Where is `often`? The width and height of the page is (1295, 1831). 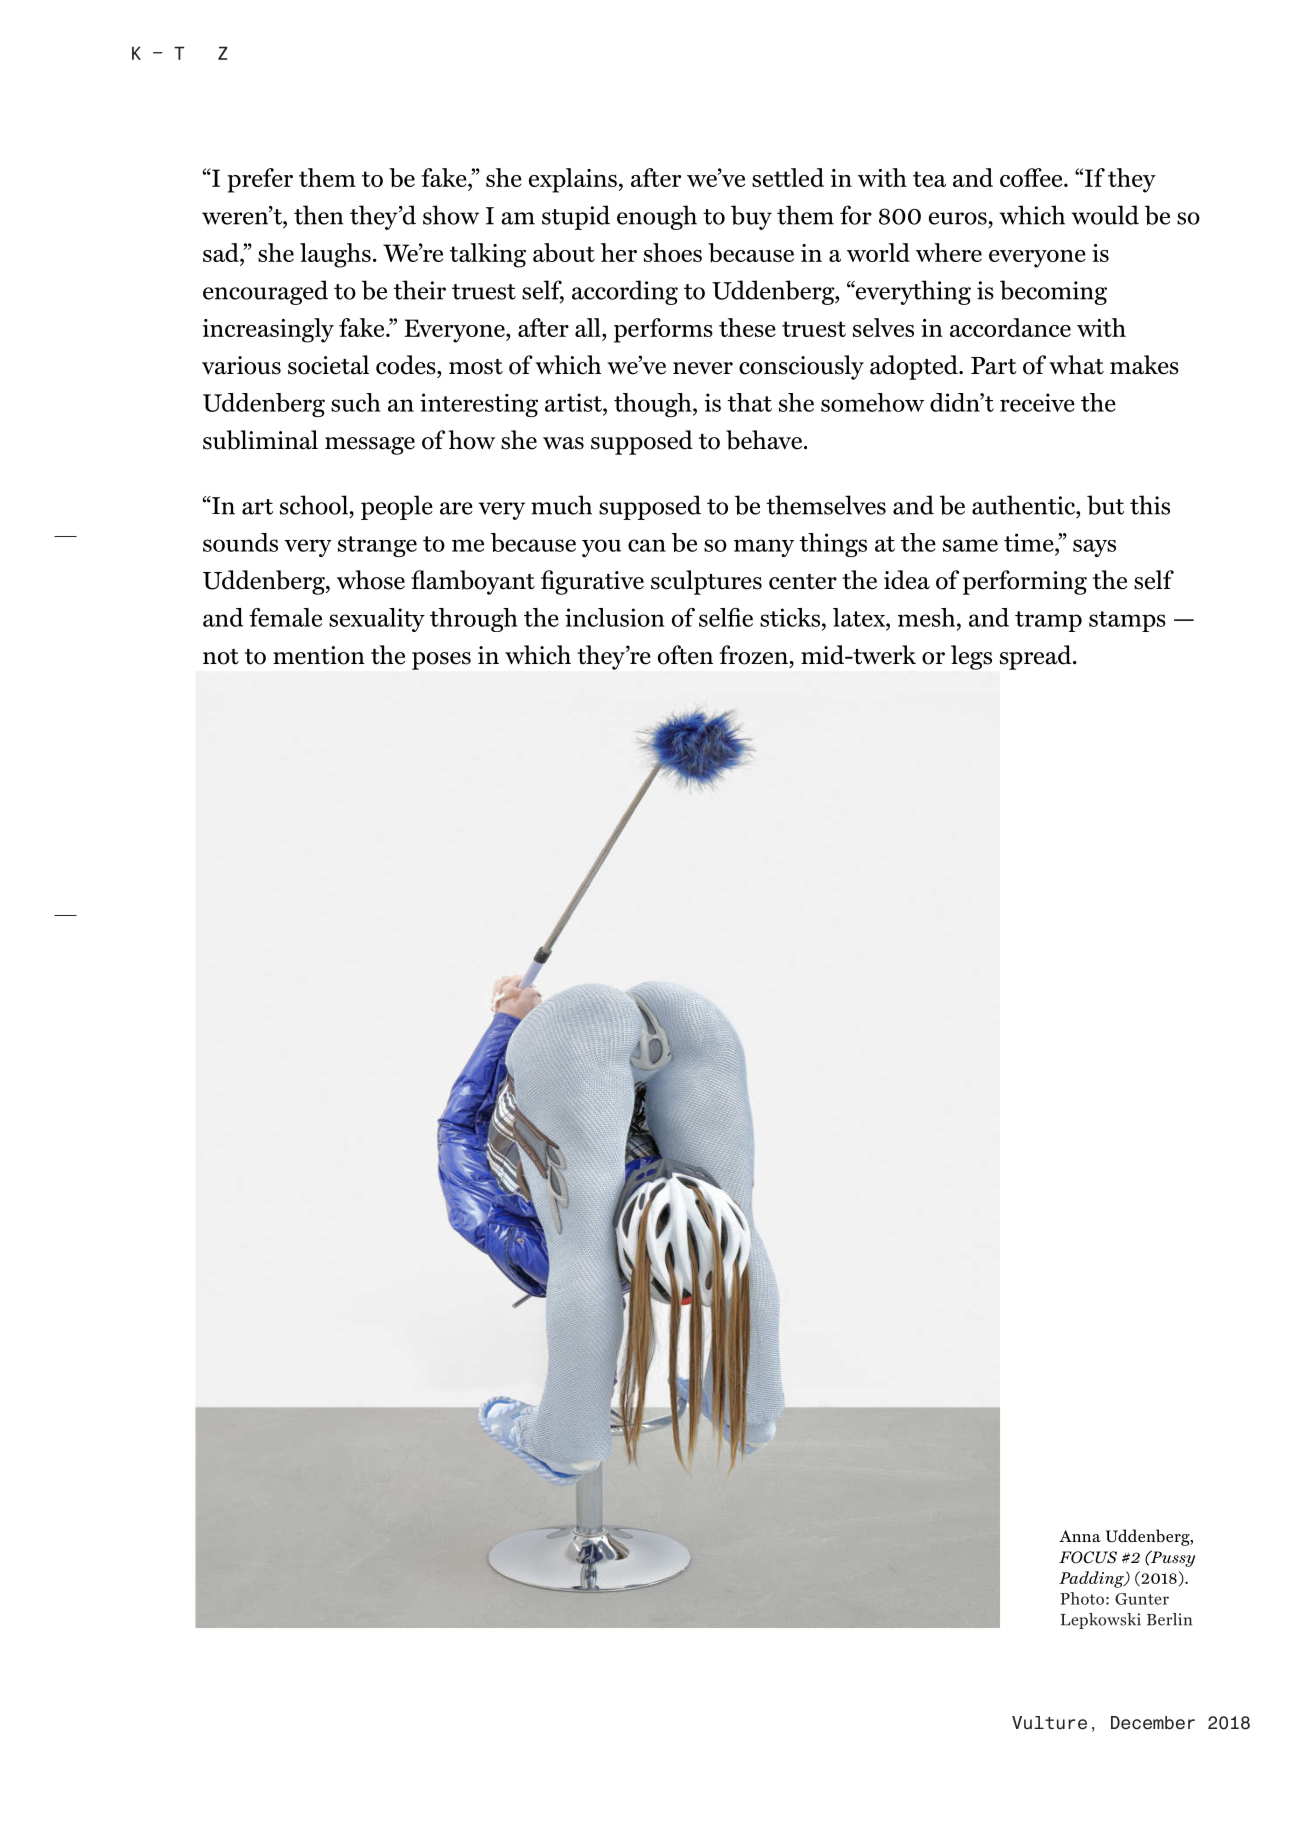
often is located at coordinates (685, 655).
